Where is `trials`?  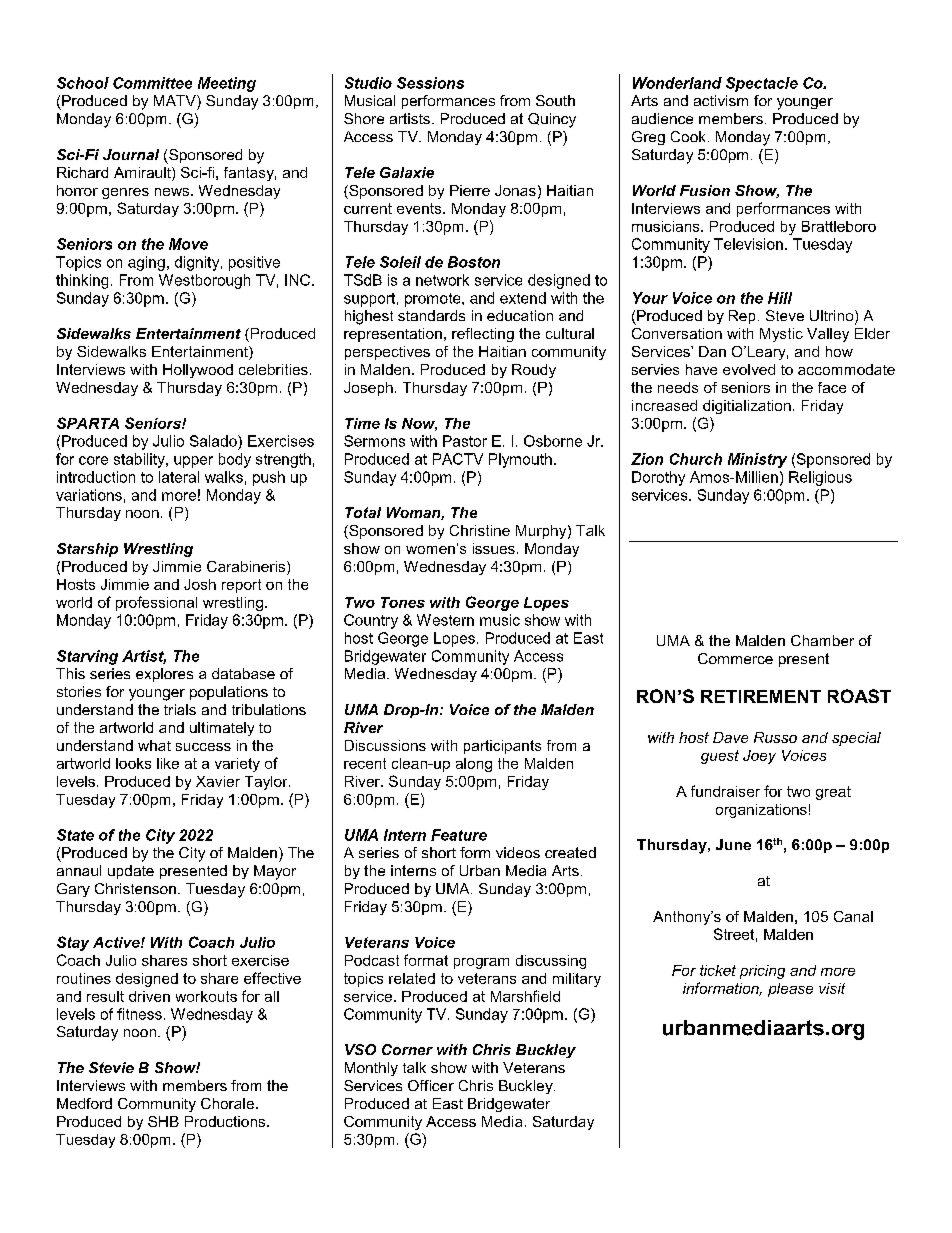
trials is located at coordinates (180, 709).
